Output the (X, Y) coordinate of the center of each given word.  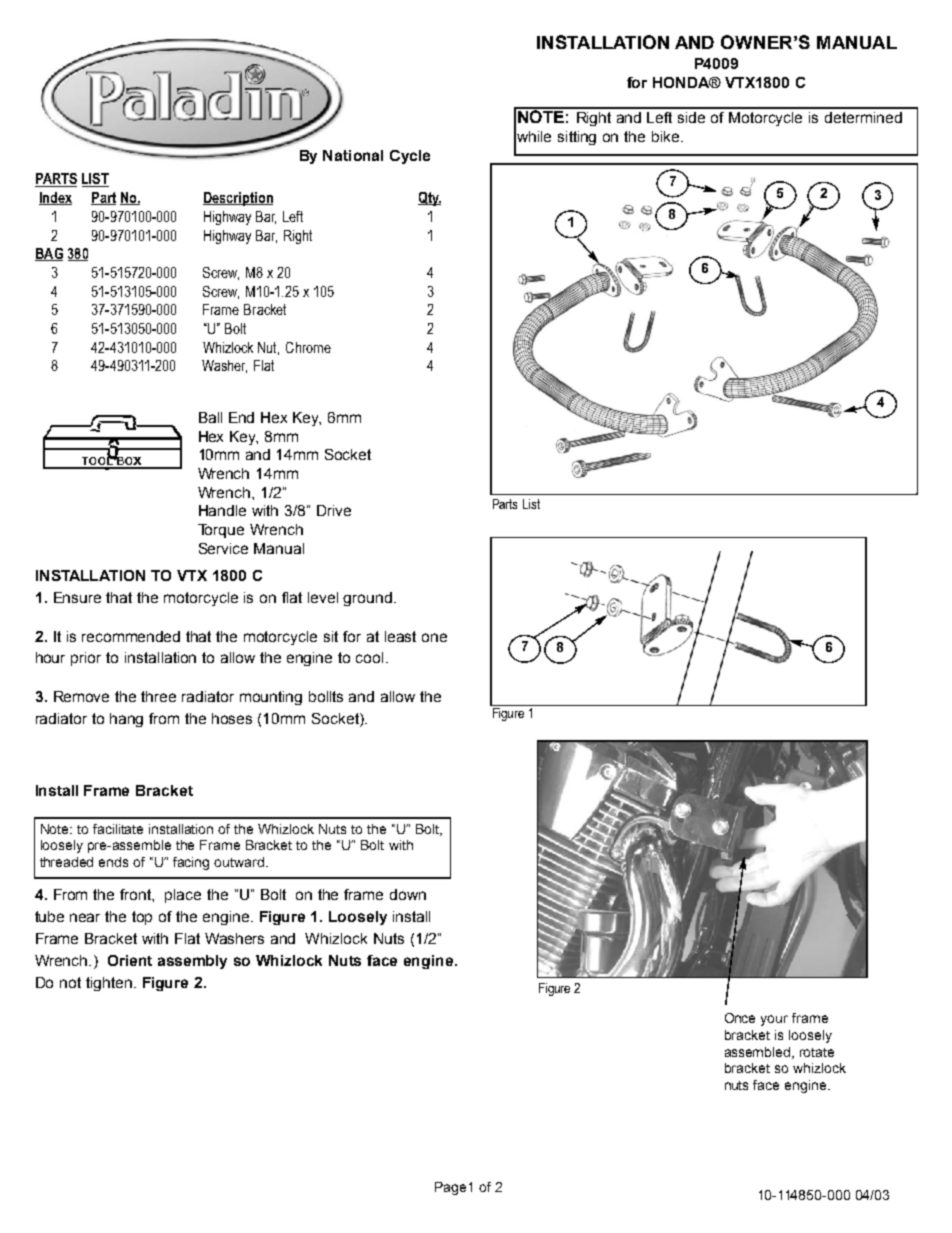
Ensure (77, 597)
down (408, 894)
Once (740, 1018)
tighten (109, 984)
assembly (192, 962)
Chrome (308, 347)
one (434, 637)
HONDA (682, 82)
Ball (210, 417)
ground (367, 599)
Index (55, 198)
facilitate (118, 829)
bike (665, 136)
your (774, 1020)
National (353, 155)
